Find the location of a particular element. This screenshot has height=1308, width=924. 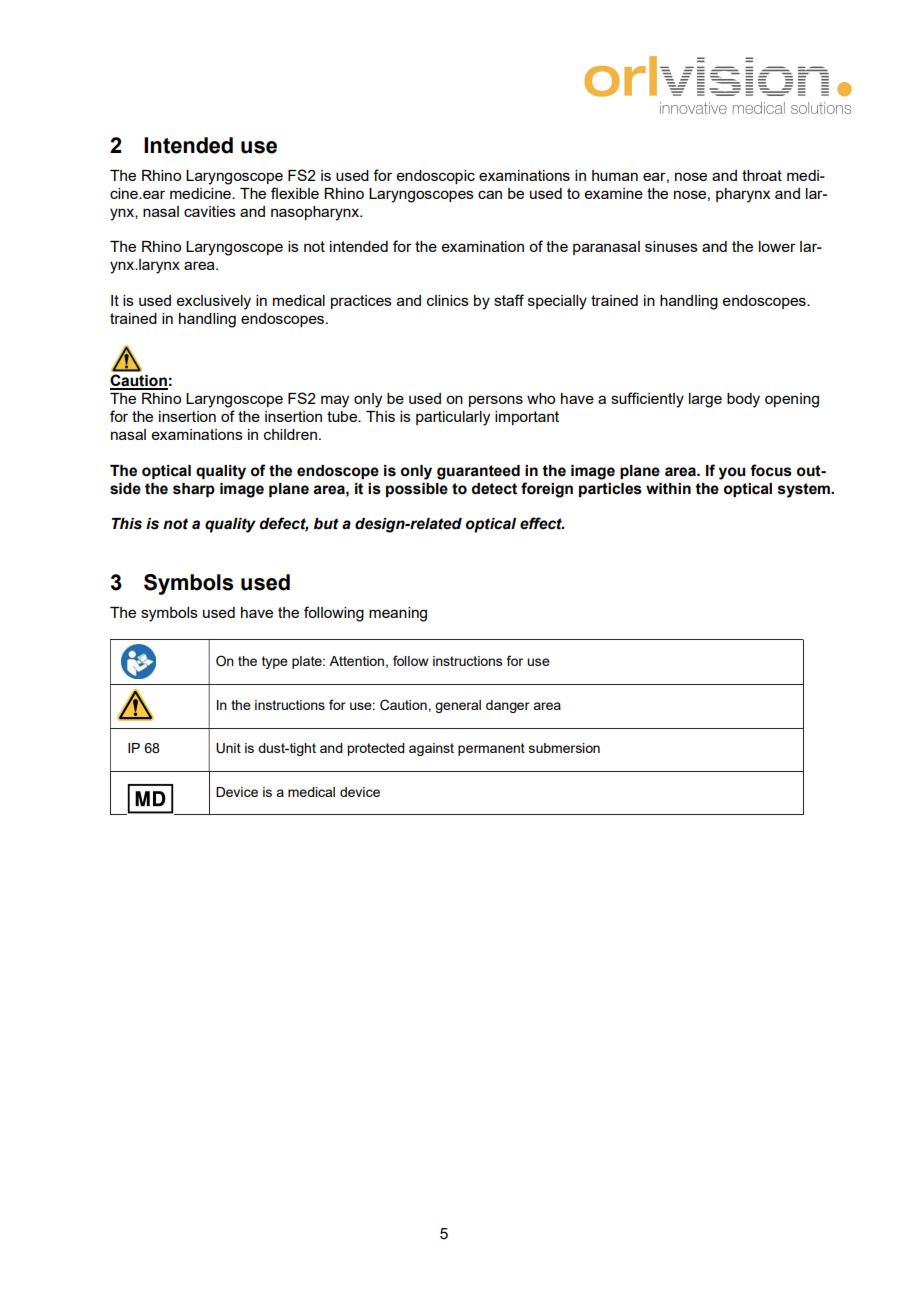

body is located at coordinates (743, 400).
